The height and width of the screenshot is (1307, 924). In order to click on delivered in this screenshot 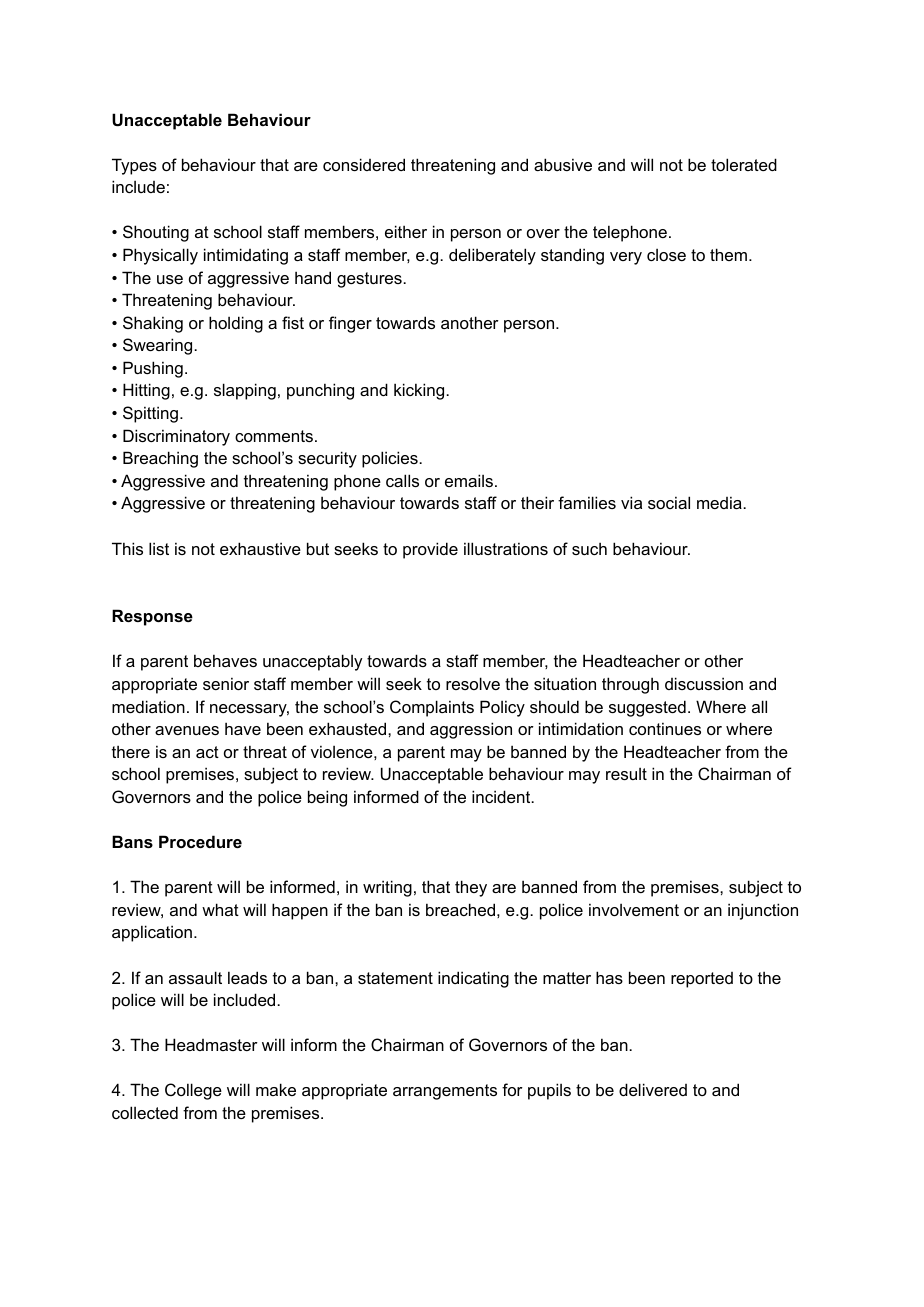, I will do `click(653, 1089)`.
